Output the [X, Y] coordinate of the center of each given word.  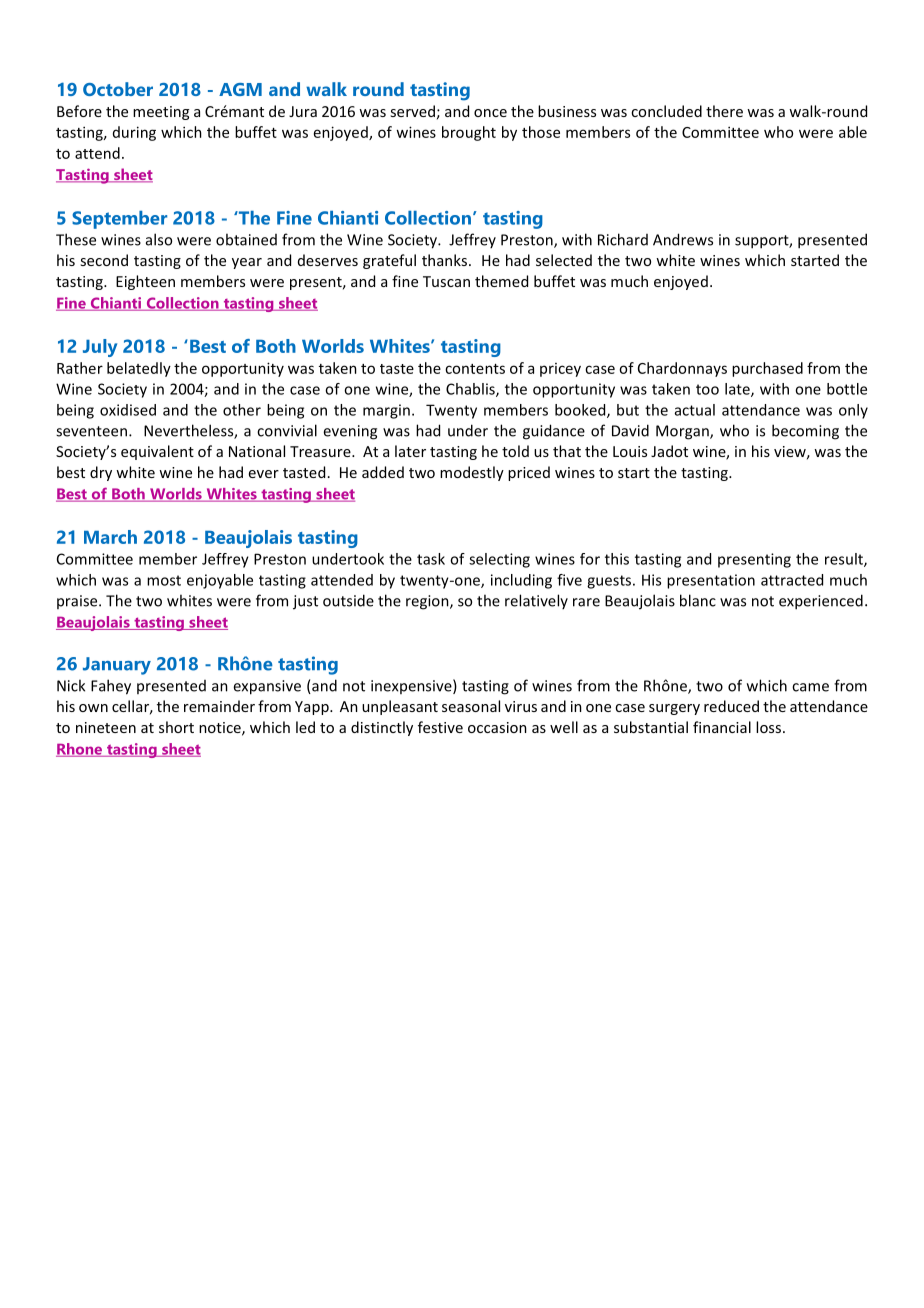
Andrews [683, 239]
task [431, 559]
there [724, 111]
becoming [805, 432]
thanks [446, 260]
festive [440, 727]
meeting [161, 113]
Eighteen [145, 282]
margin [386, 411]
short [176, 727]
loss [770, 727]
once [490, 113]
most [164, 580]
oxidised [128, 410]
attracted [792, 580]
